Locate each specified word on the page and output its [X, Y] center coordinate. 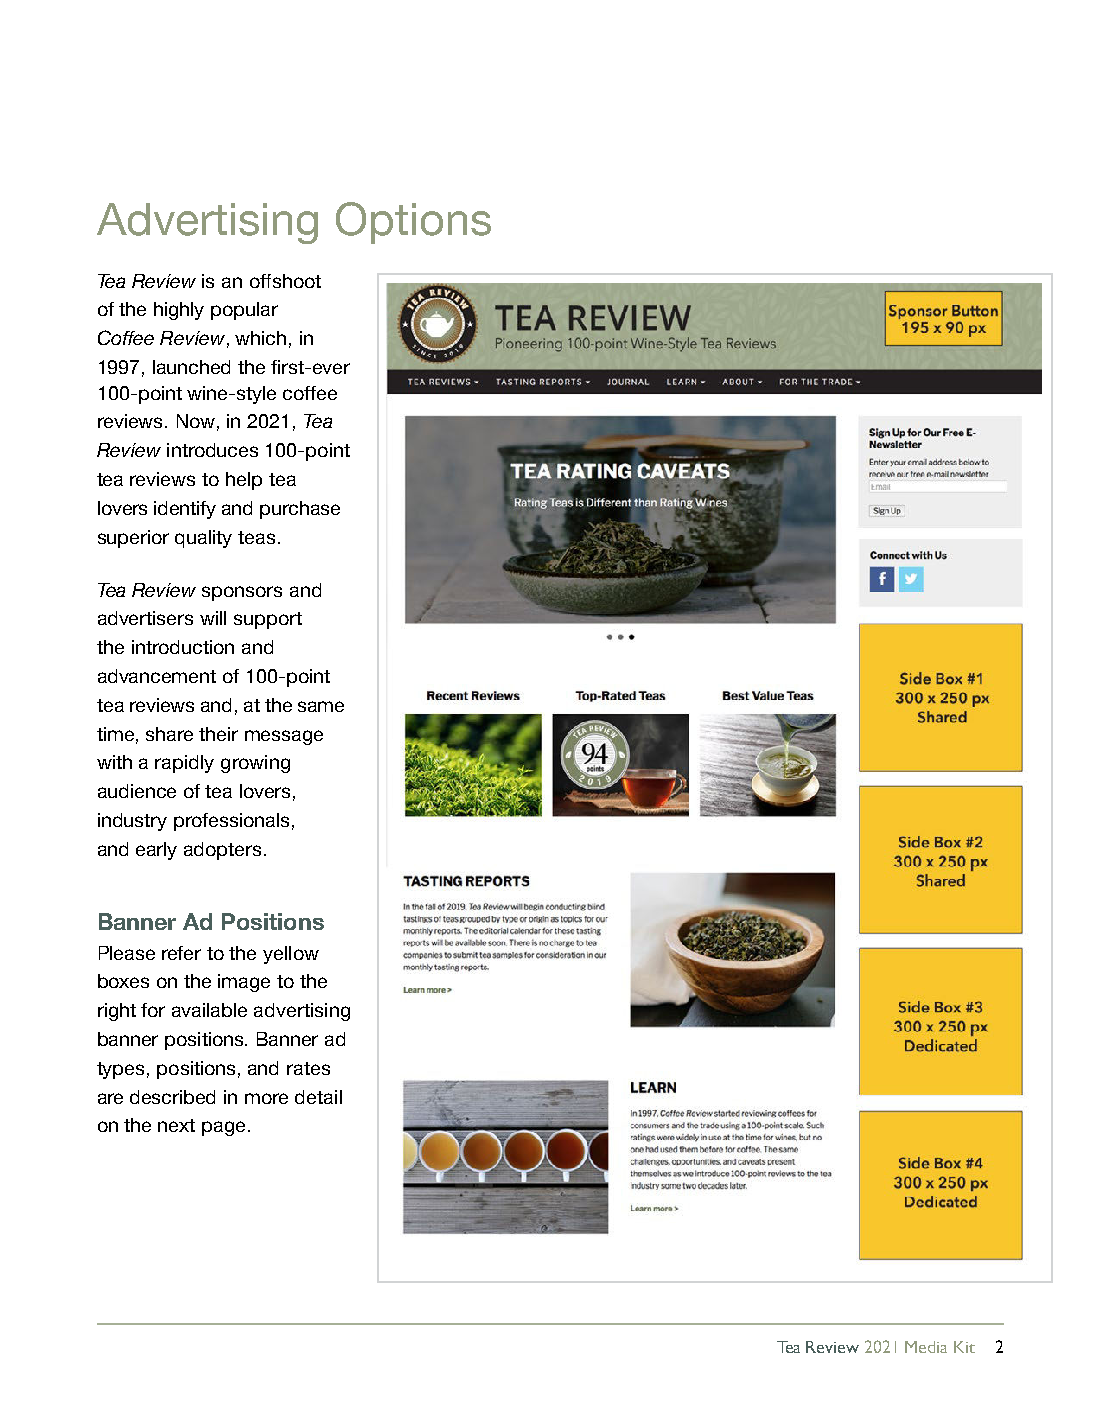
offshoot [285, 281]
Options [413, 223]
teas [256, 537]
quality [203, 539]
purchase [300, 510]
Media [926, 1347]
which [260, 338]
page [223, 1128]
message [284, 737]
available [209, 1010]
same [321, 706]
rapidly [184, 764]
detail [318, 1097]
